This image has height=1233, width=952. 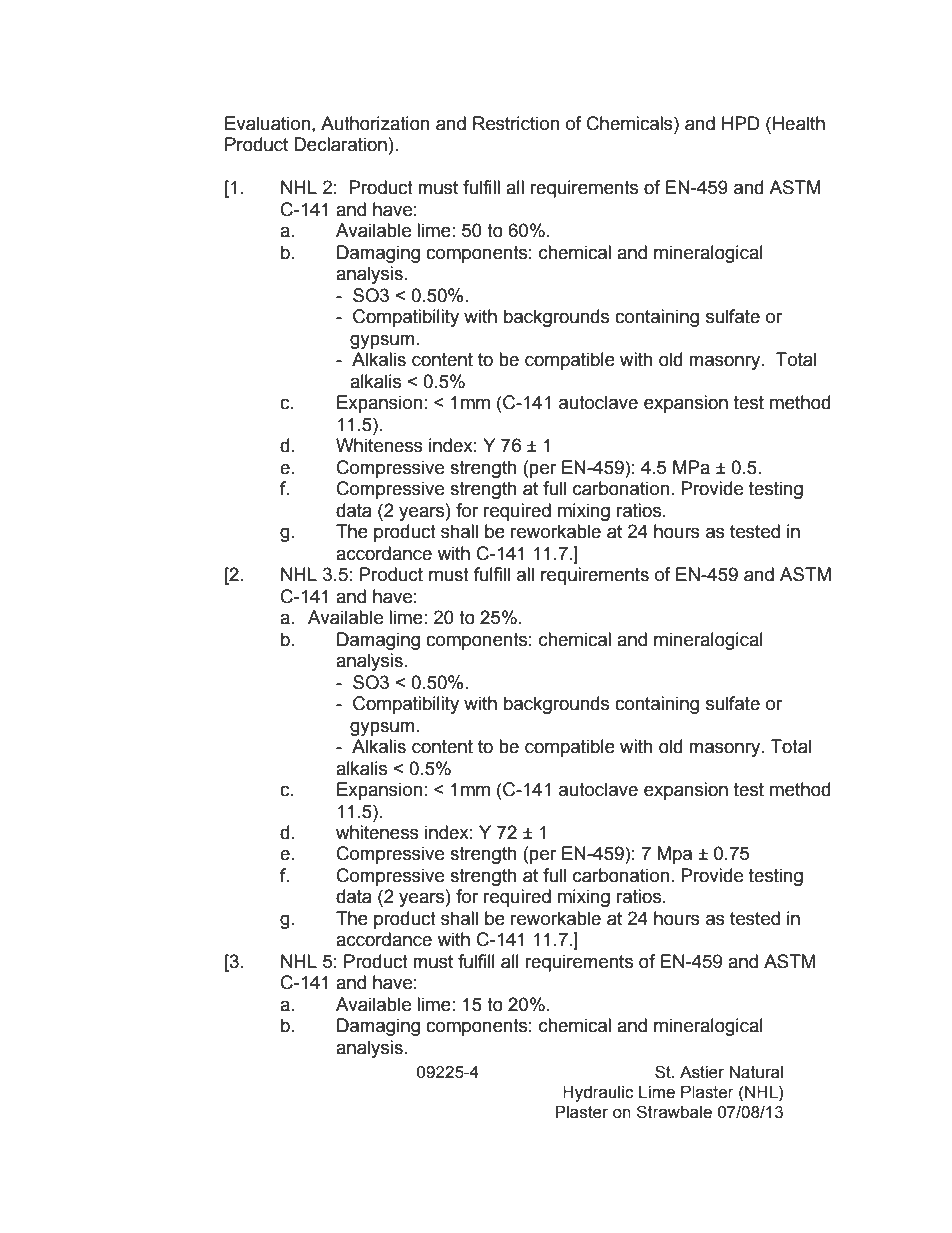 What do you see at coordinates (375, 123) in the image?
I see `Authorization` at bounding box center [375, 123].
